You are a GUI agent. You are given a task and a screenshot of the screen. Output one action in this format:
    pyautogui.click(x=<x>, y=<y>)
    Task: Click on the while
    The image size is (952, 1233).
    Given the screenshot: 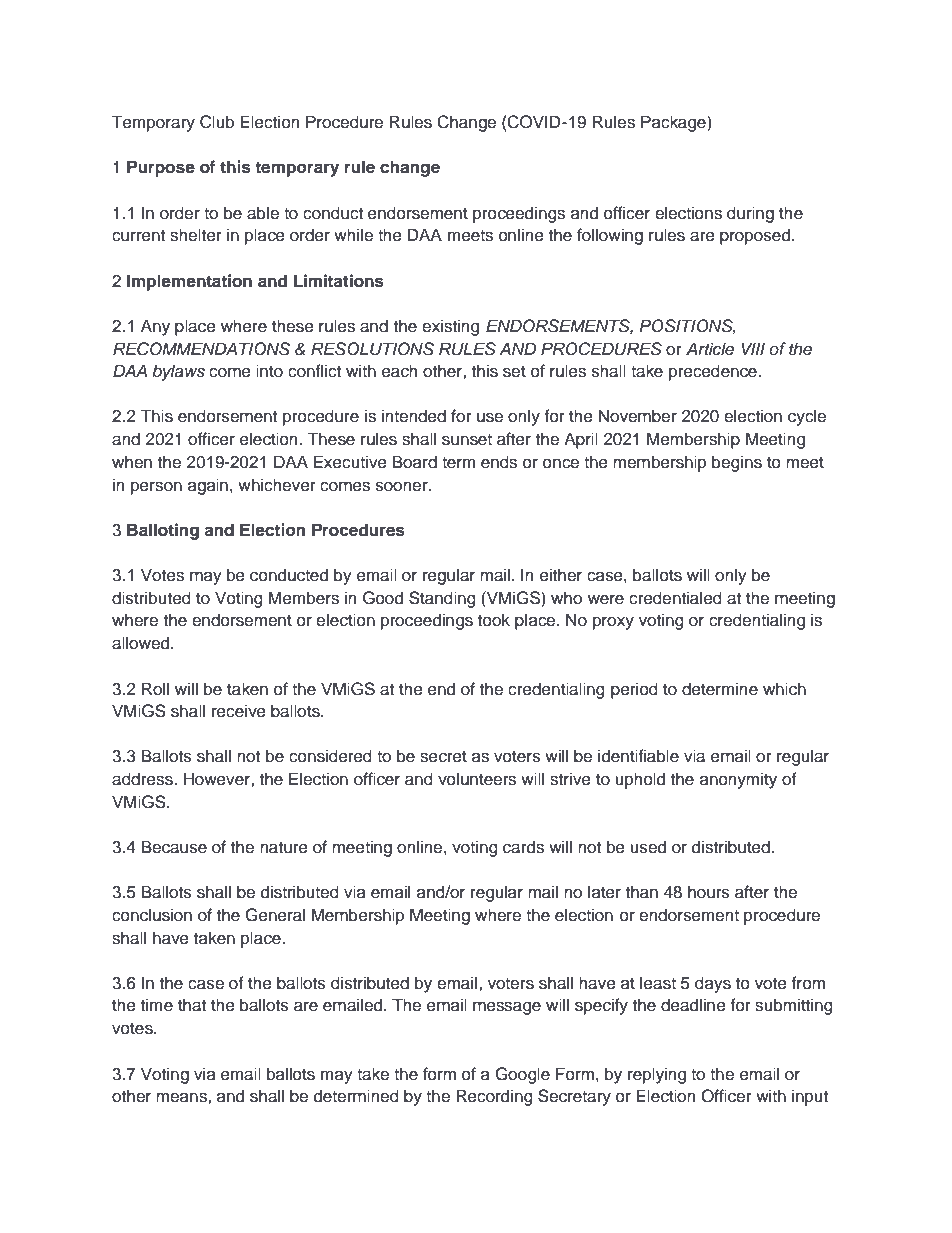 What is the action you would take?
    pyautogui.click(x=353, y=235)
